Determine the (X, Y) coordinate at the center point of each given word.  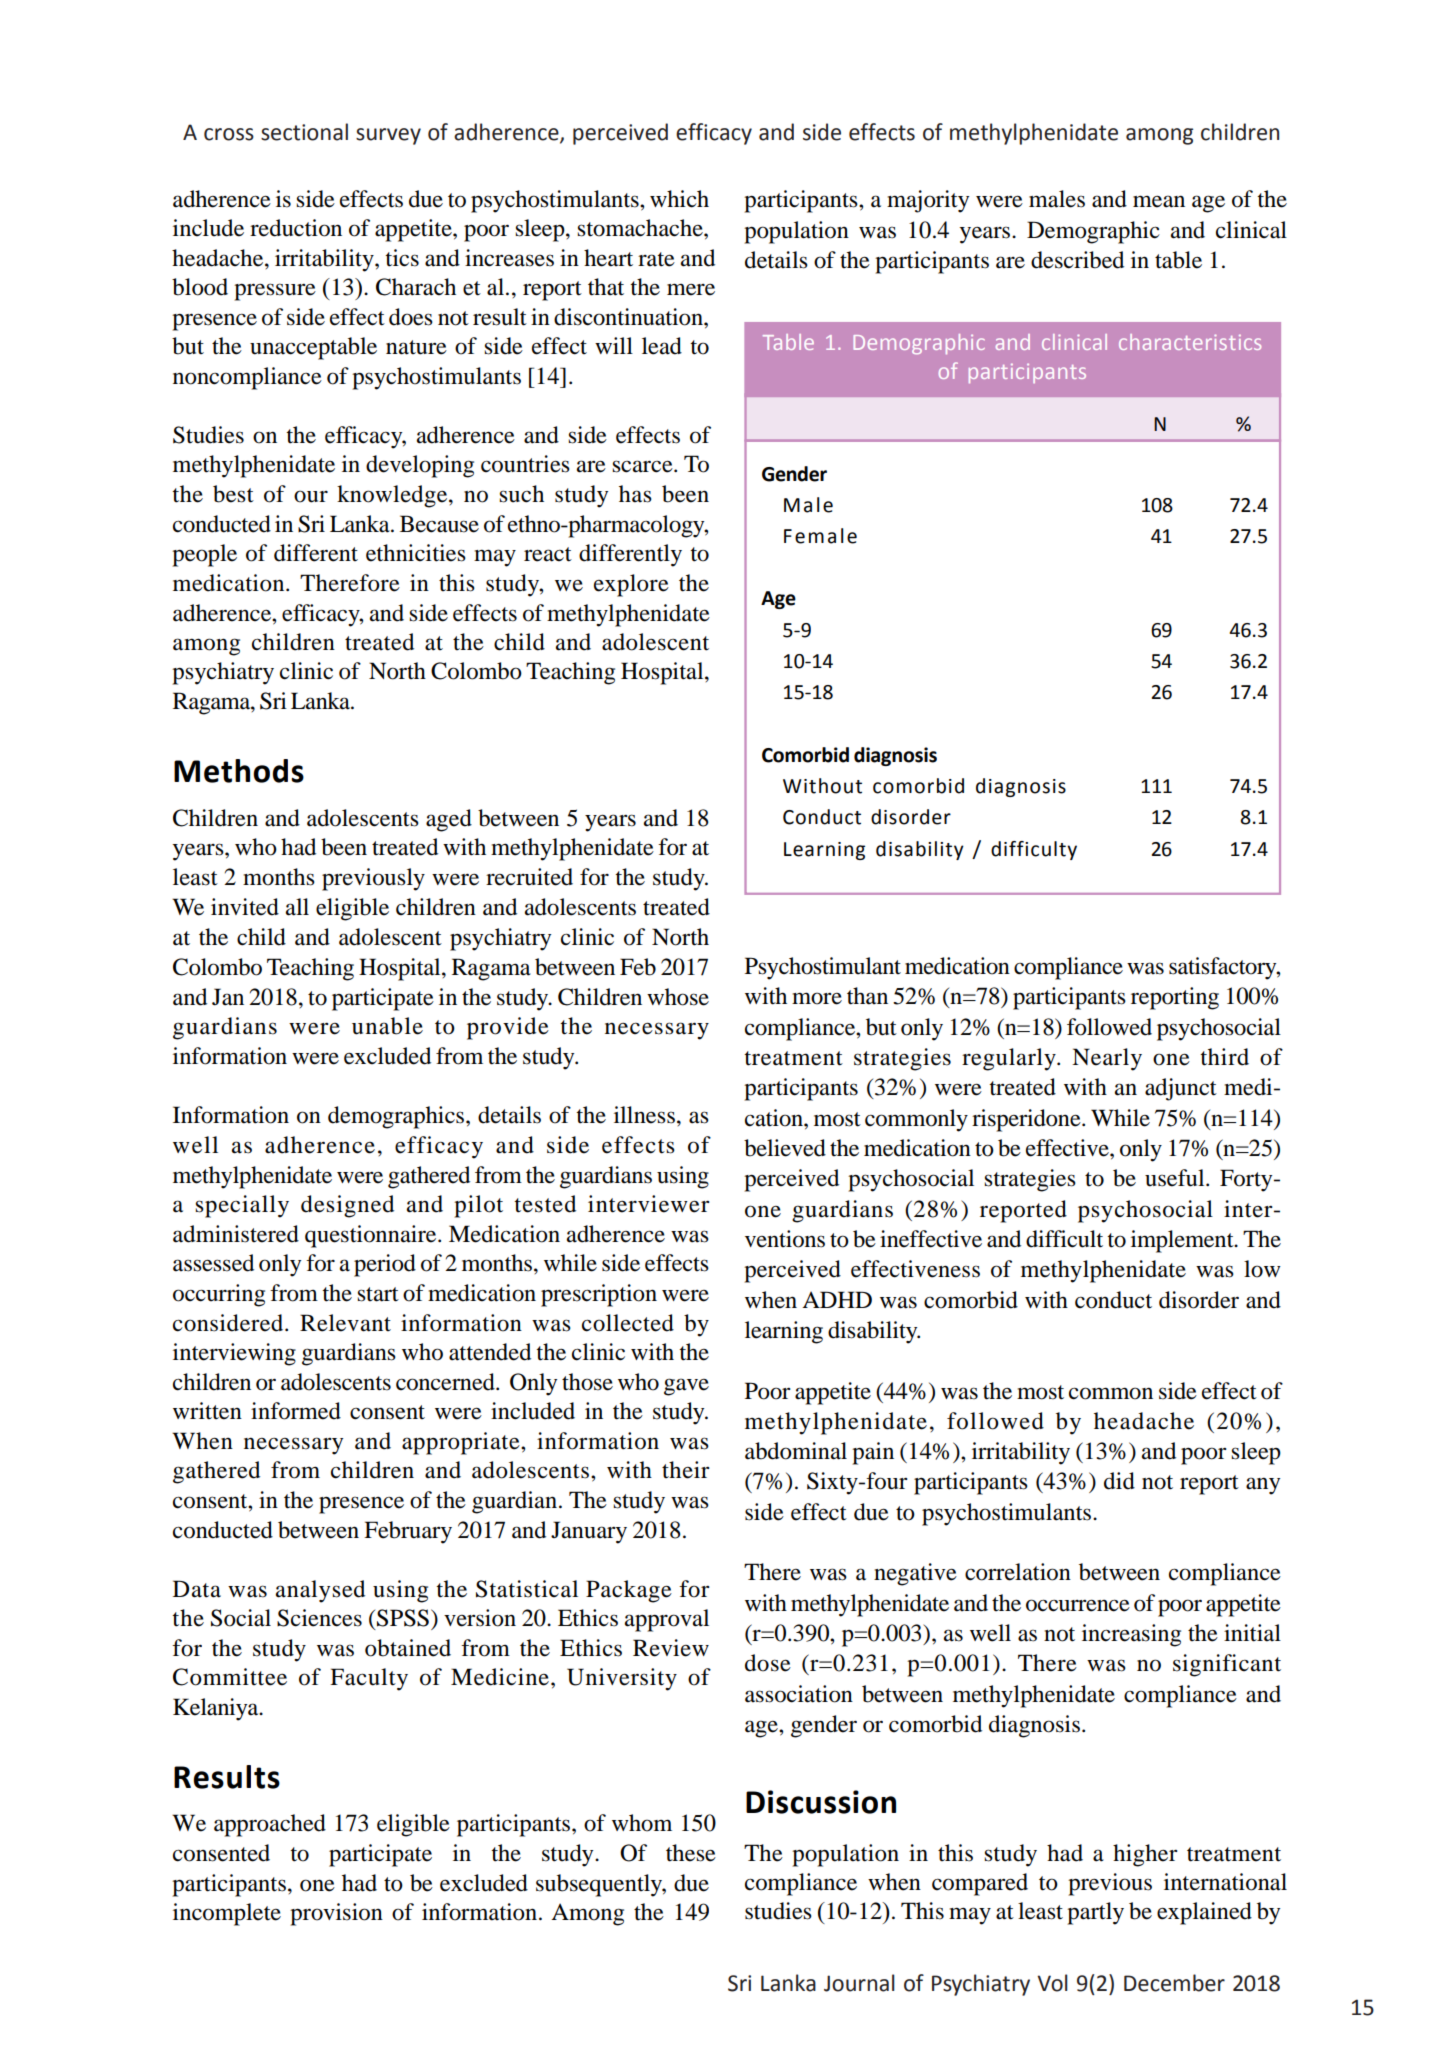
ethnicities (416, 553)
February (408, 1532)
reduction (296, 228)
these (691, 1853)
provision (336, 1914)
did (1119, 1481)
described (1077, 260)
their (686, 1470)
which (679, 199)
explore (631, 585)
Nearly (1107, 1059)
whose (678, 997)
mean (1159, 201)
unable (387, 1026)
